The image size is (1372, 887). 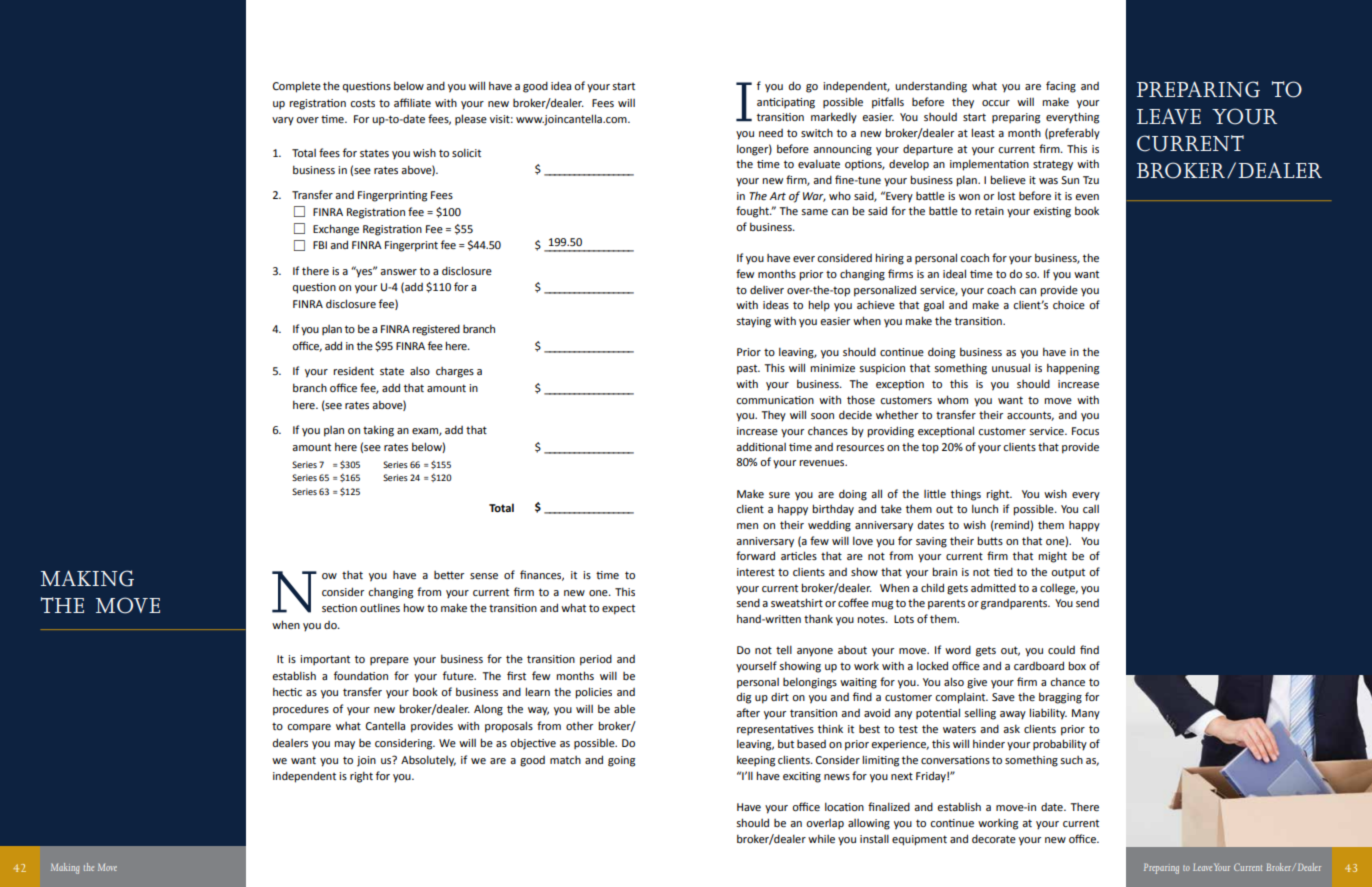 I want to click on need, so click(x=771, y=133).
